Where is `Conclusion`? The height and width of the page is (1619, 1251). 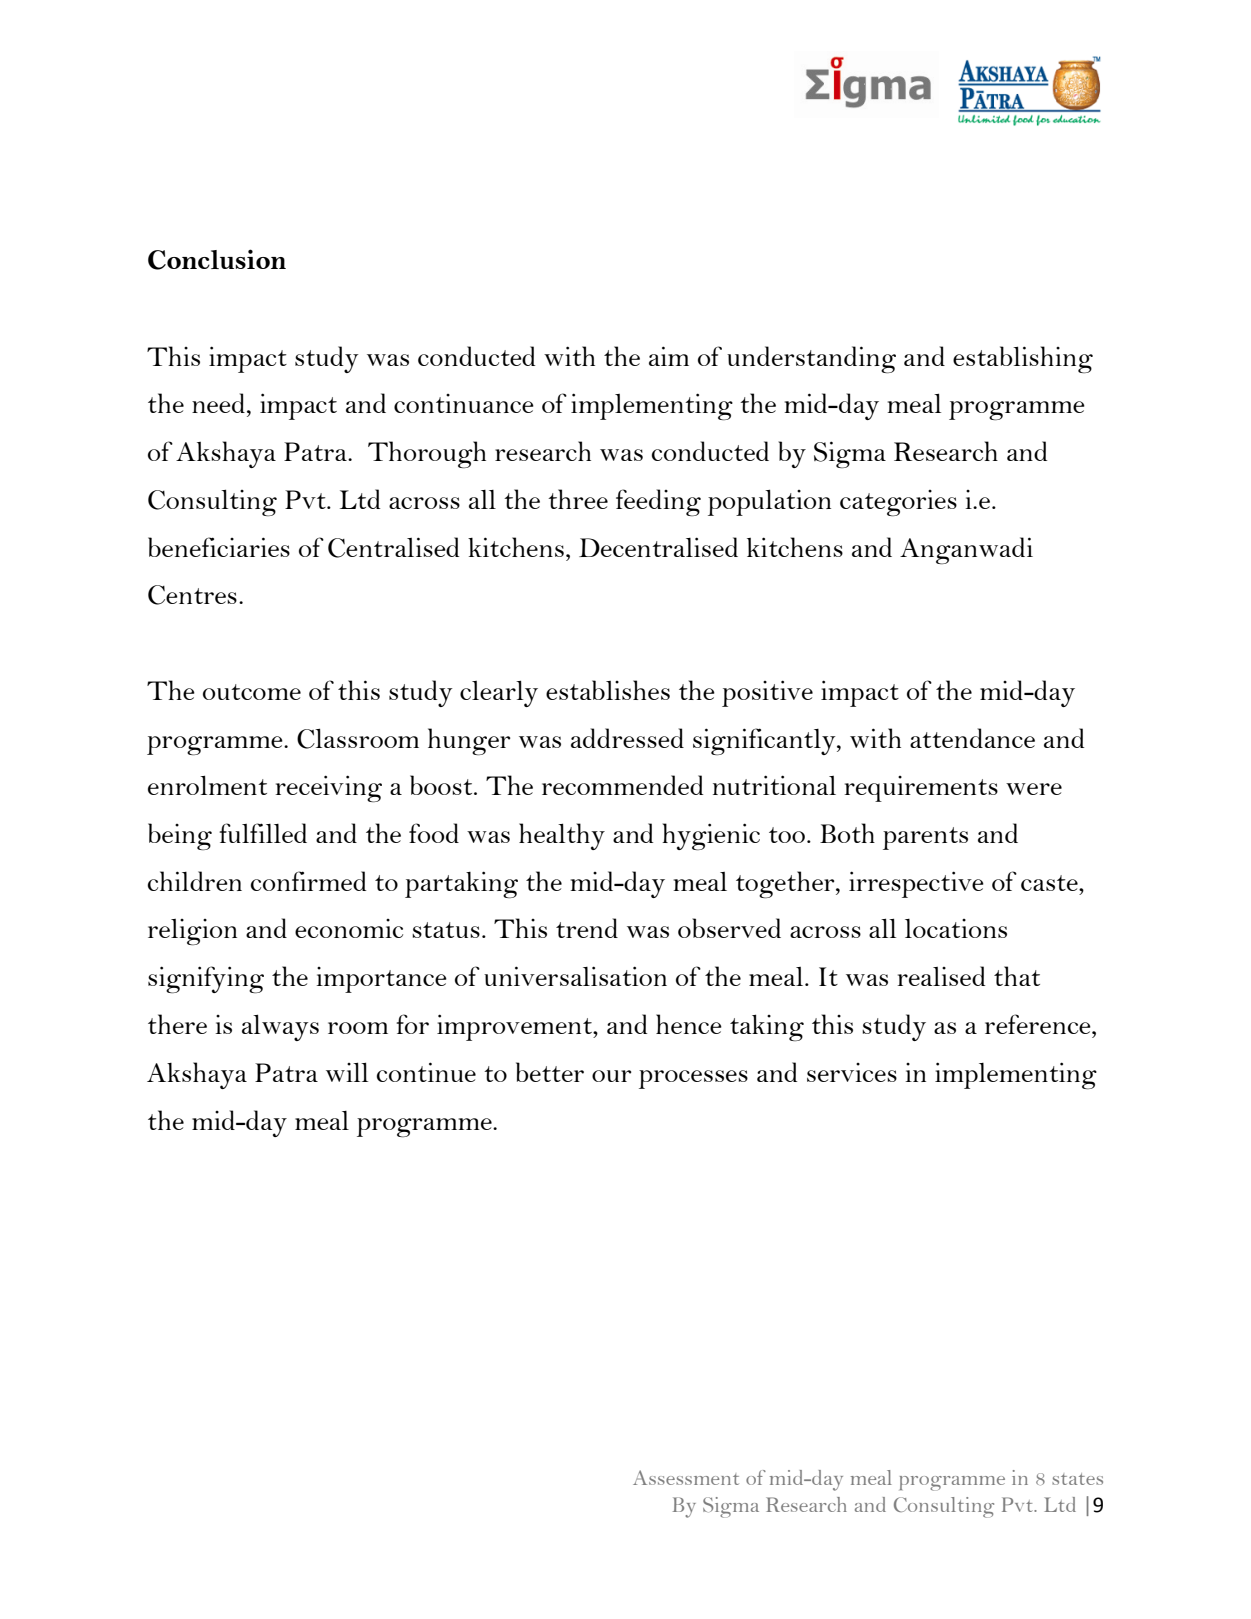 Conclusion is located at coordinates (217, 259).
